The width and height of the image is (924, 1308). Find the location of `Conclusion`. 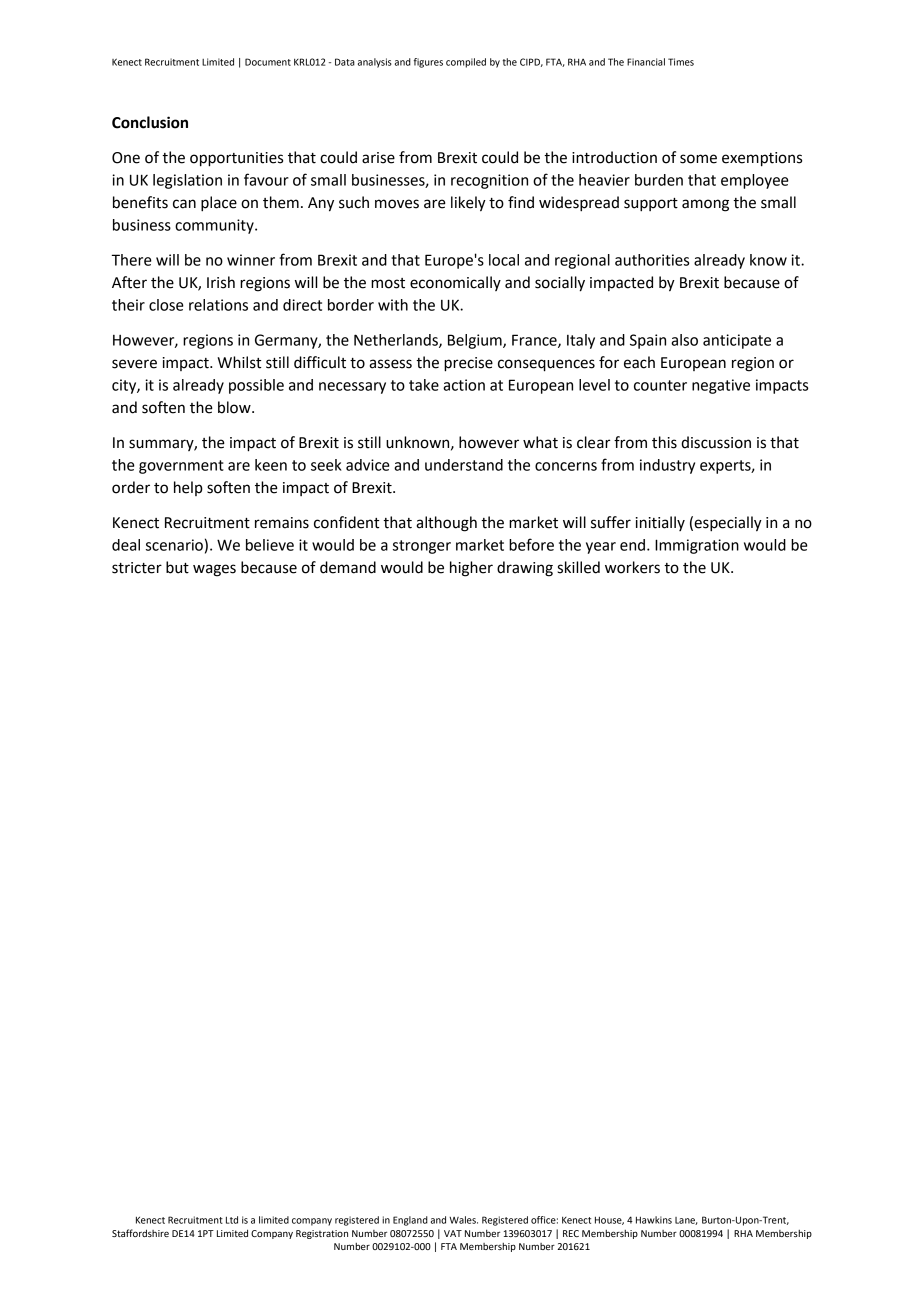

Conclusion is located at coordinates (150, 122).
